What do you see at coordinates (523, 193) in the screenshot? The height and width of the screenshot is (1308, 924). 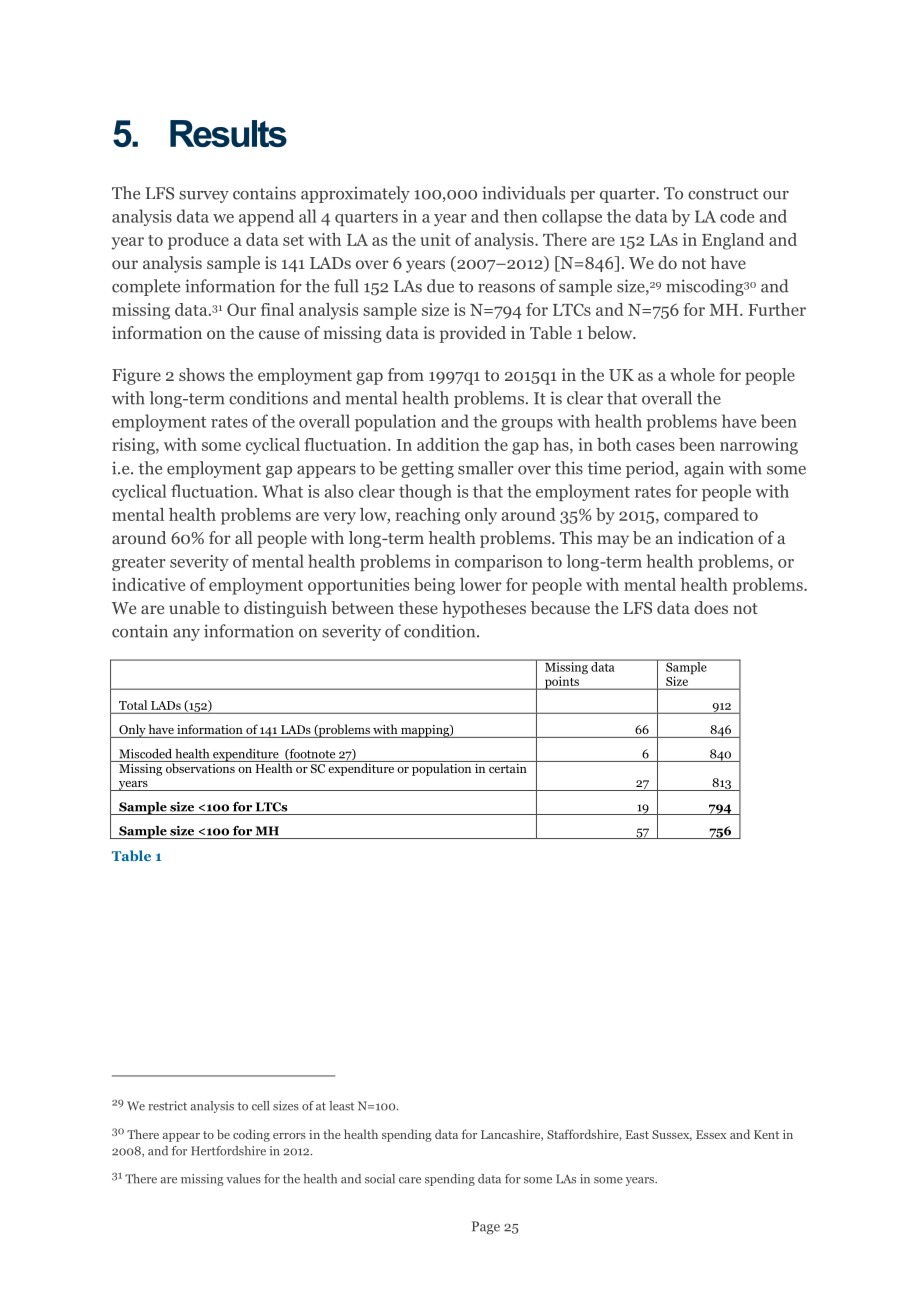 I see `individuals` at bounding box center [523, 193].
